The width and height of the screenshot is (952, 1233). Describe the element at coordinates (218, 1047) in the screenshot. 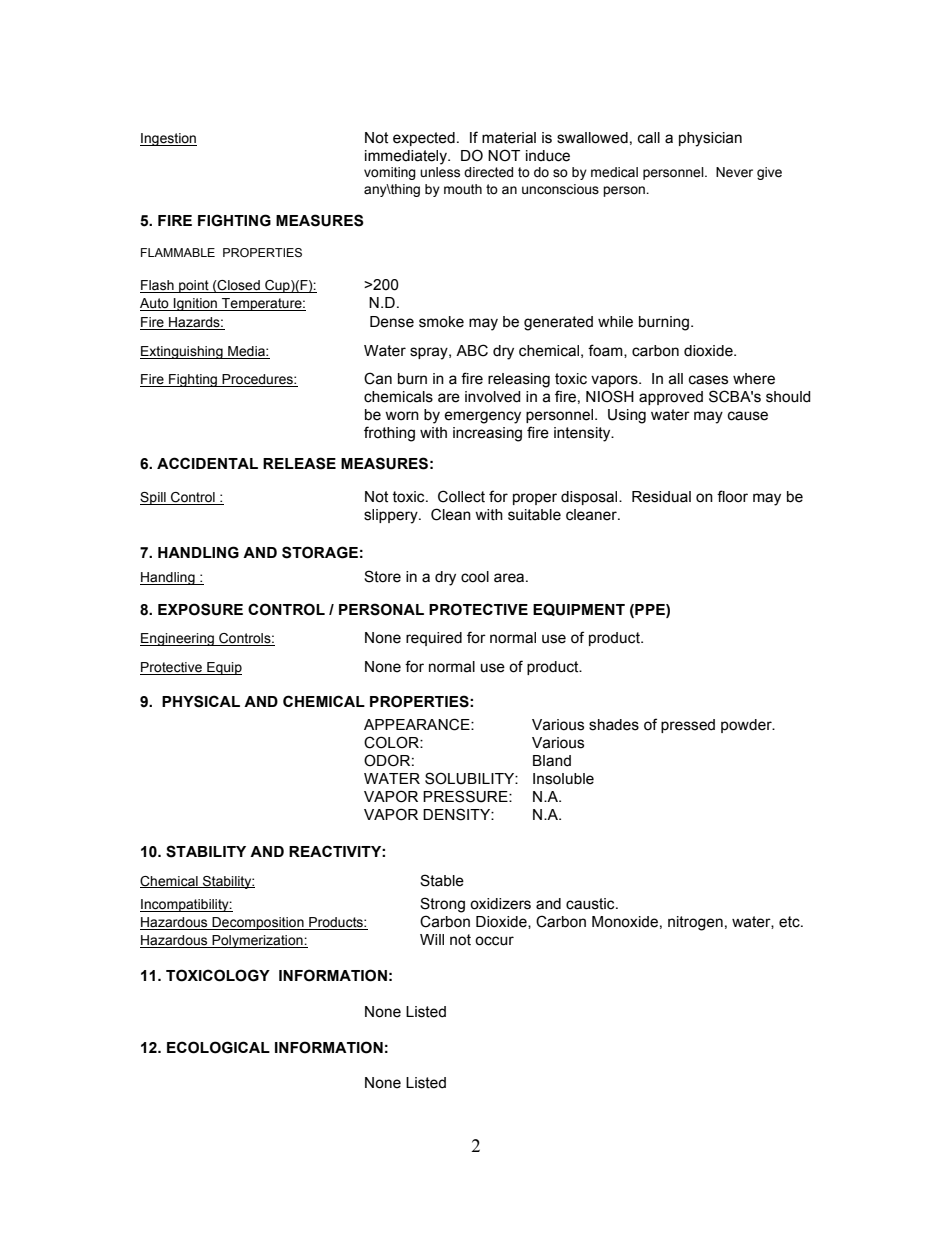

I see `ECOLOGICAL` at that location.
